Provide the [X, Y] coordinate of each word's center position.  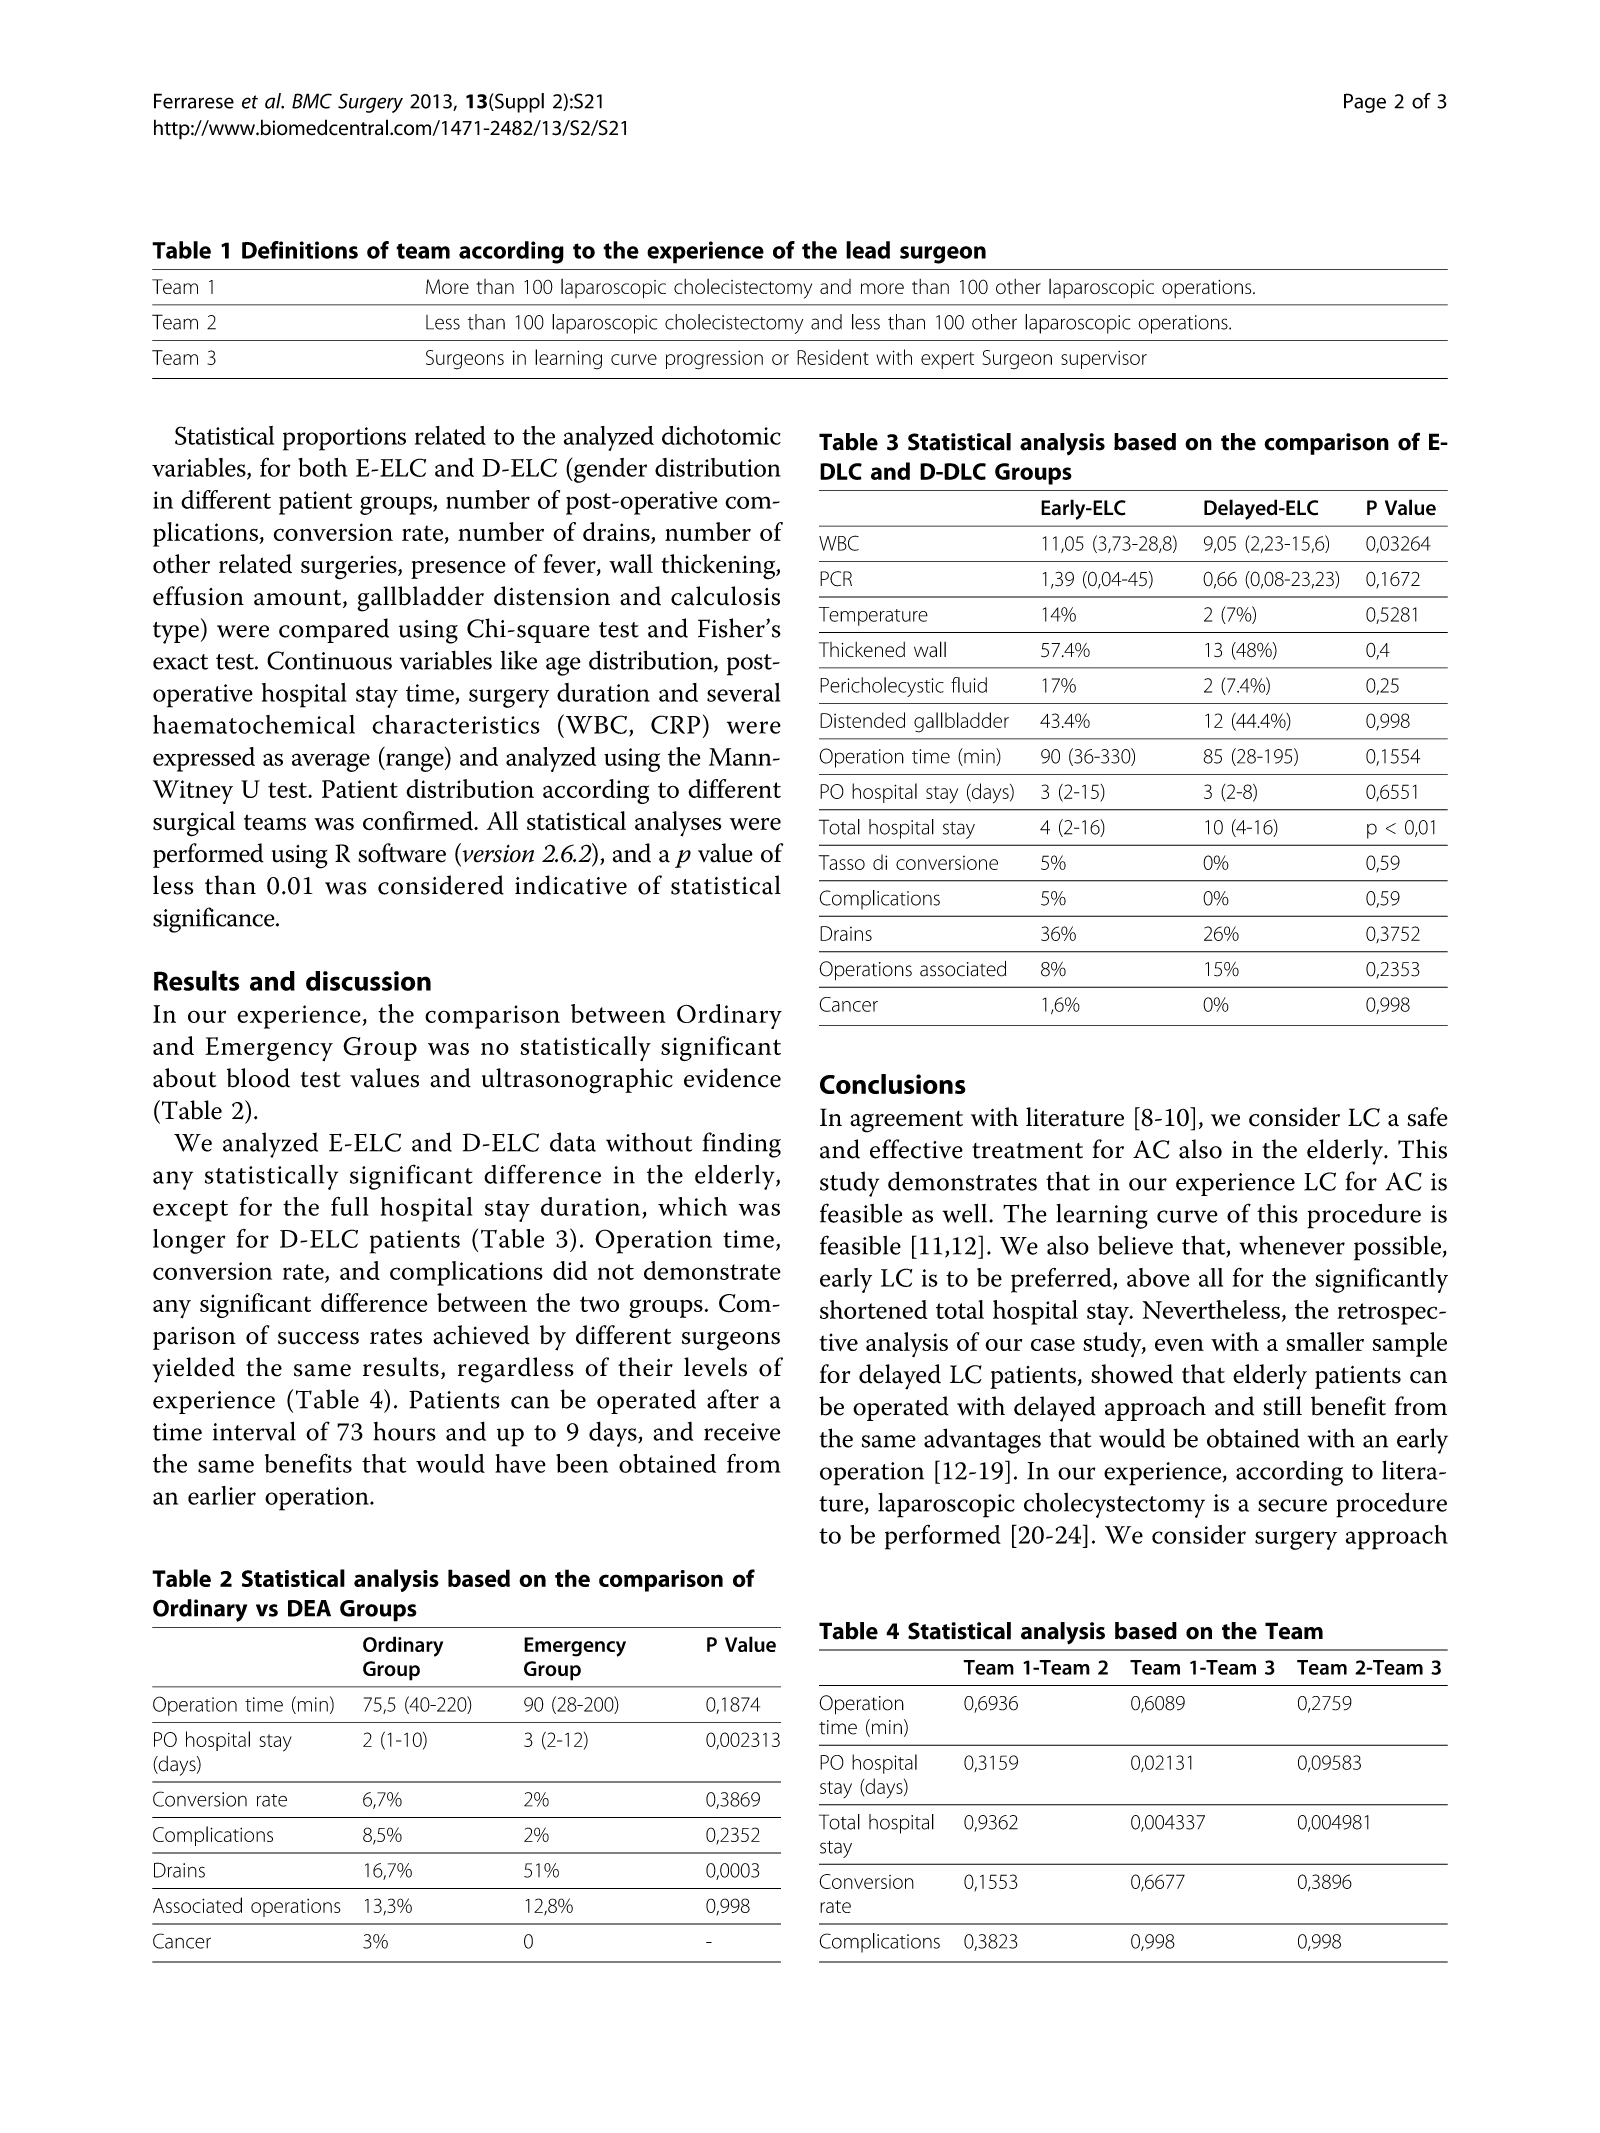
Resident [833, 357]
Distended [862, 720]
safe [1427, 1117]
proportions [344, 439]
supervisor [1104, 360]
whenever [1292, 1245]
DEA [309, 1608]
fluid [969, 685]
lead [868, 250]
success [318, 1338]
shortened [874, 1309]
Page [1365, 103]
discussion [368, 981]
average [331, 762]
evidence [732, 1078]
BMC [312, 101]
